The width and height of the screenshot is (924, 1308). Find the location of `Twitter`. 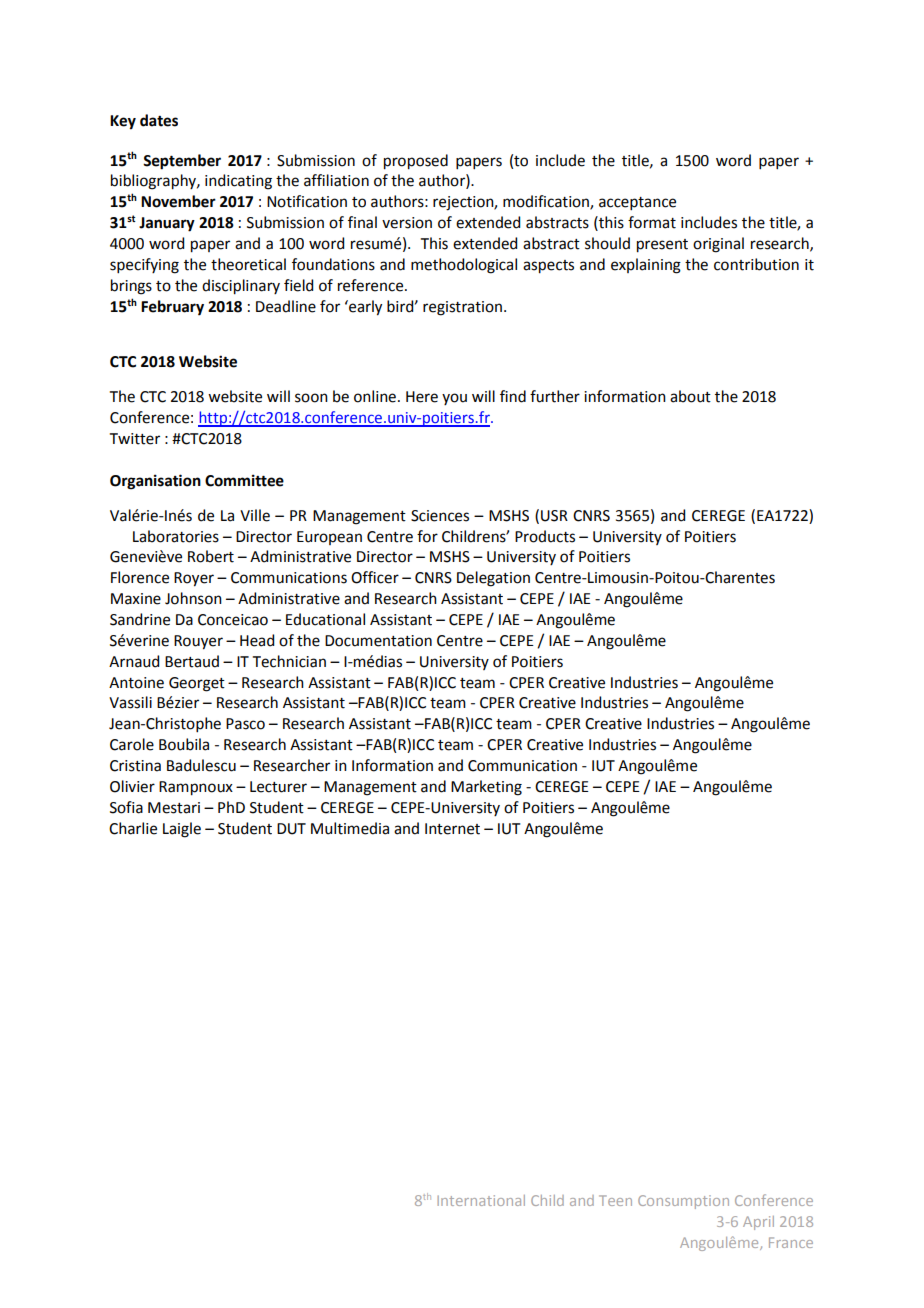

Twitter is located at coordinates (135, 439).
